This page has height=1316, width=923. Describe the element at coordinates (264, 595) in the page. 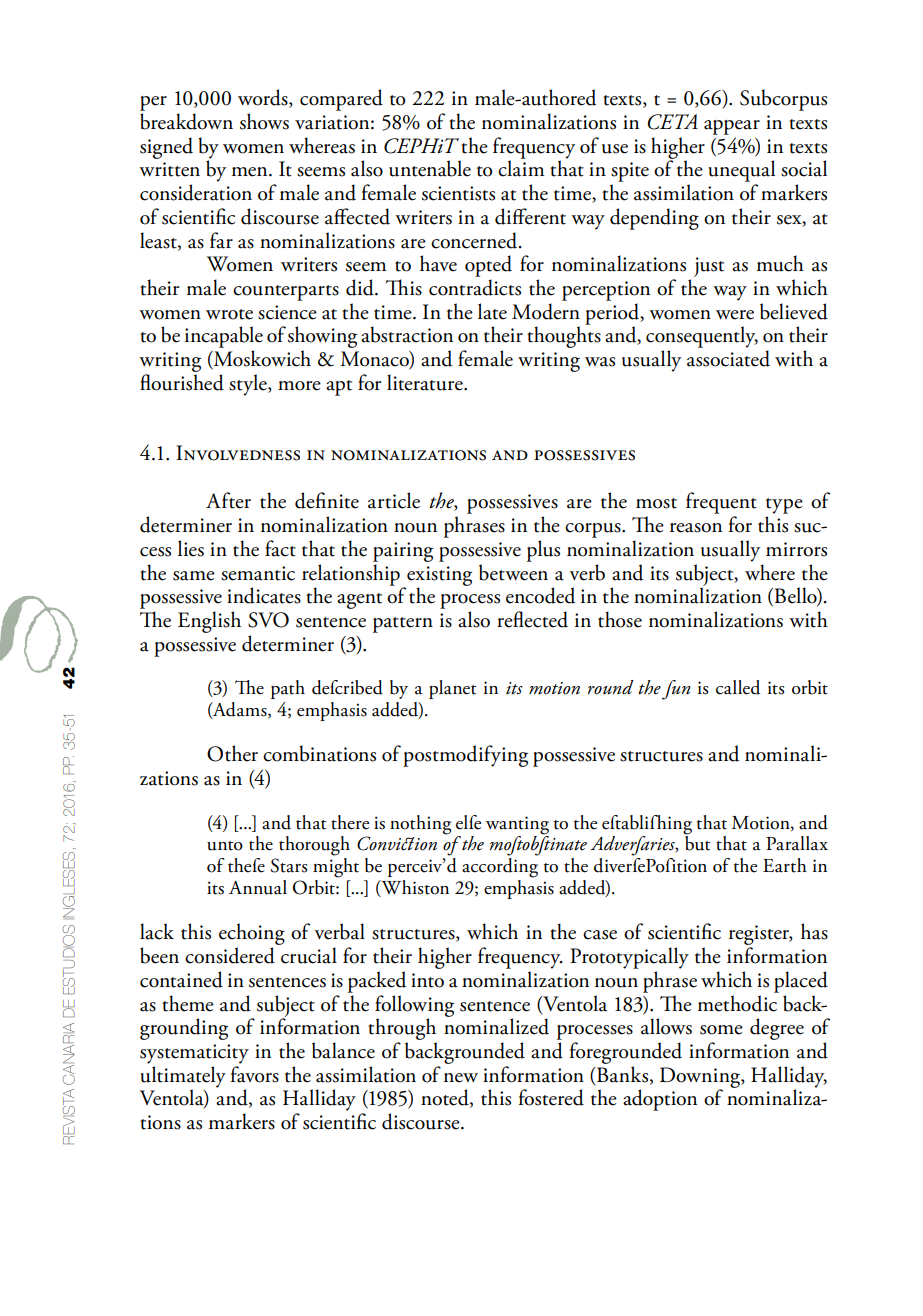

I see `indicates` at that location.
